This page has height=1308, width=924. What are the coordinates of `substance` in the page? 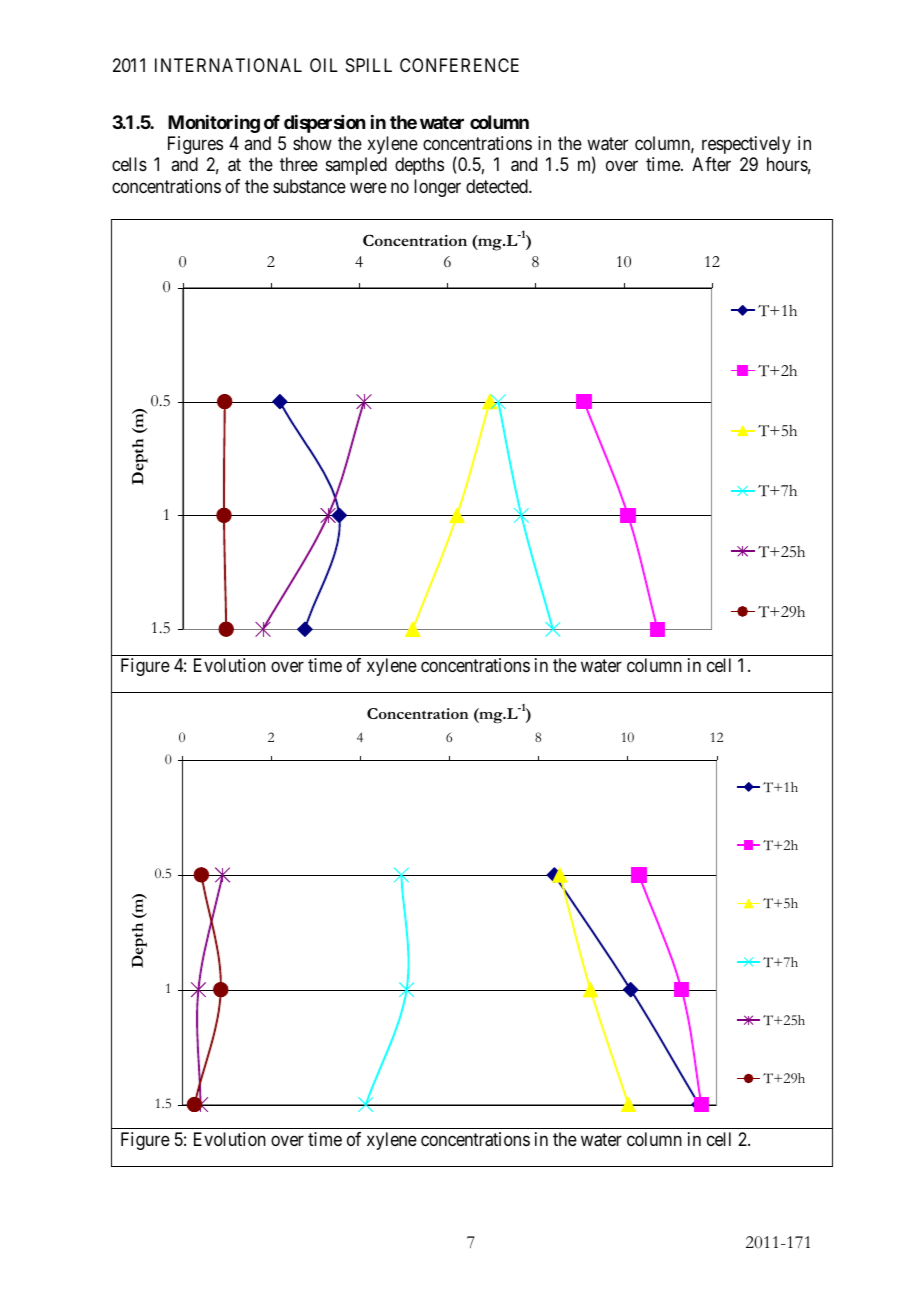 It's located at (309, 186).
